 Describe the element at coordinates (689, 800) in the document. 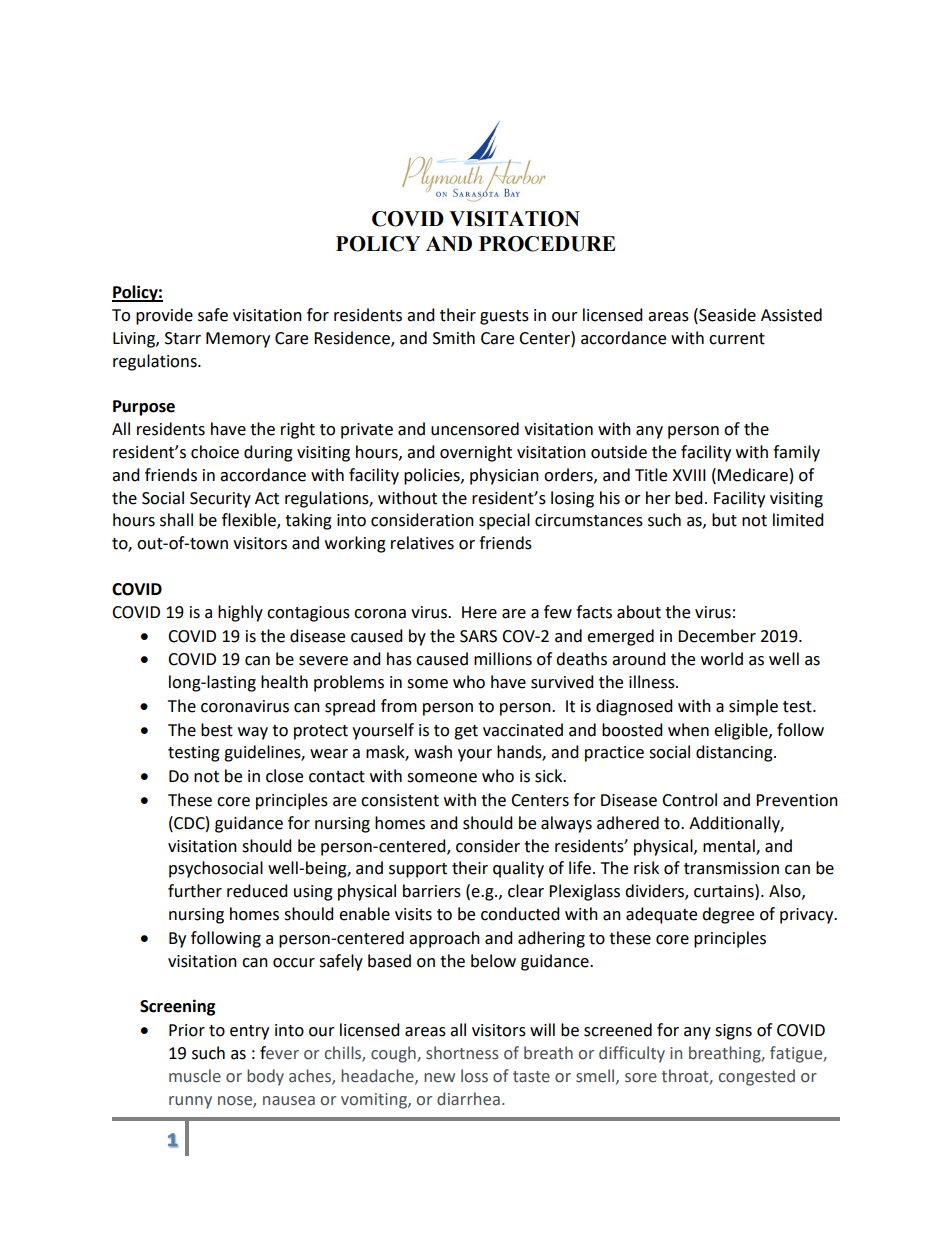

I see `Control` at that location.
